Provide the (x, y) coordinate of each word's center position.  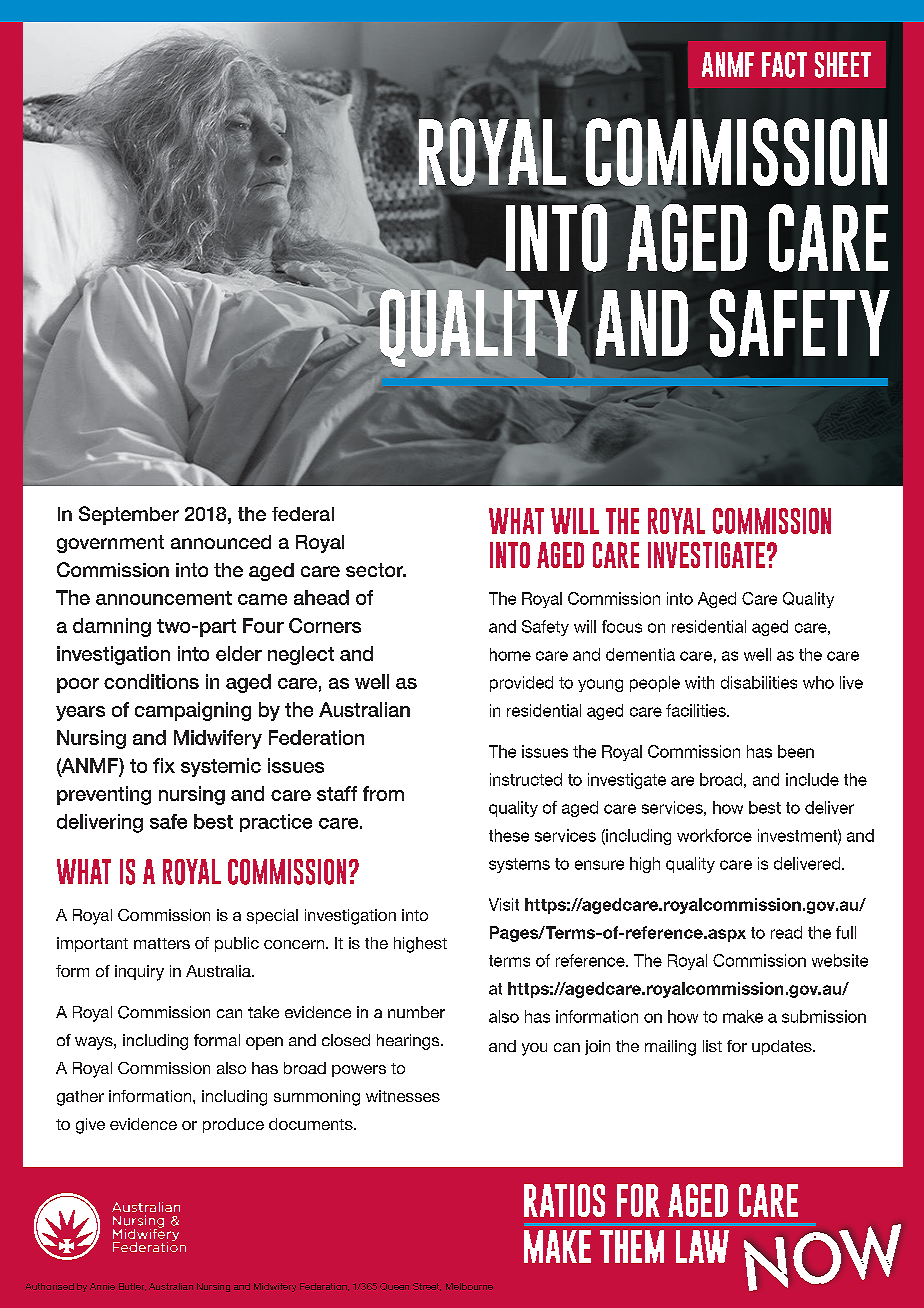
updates (783, 1047)
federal (303, 514)
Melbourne (469, 1286)
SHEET (843, 65)
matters (162, 943)
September (129, 515)
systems (519, 865)
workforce (714, 835)
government (110, 544)
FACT (784, 65)
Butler (132, 1287)
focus (622, 626)
